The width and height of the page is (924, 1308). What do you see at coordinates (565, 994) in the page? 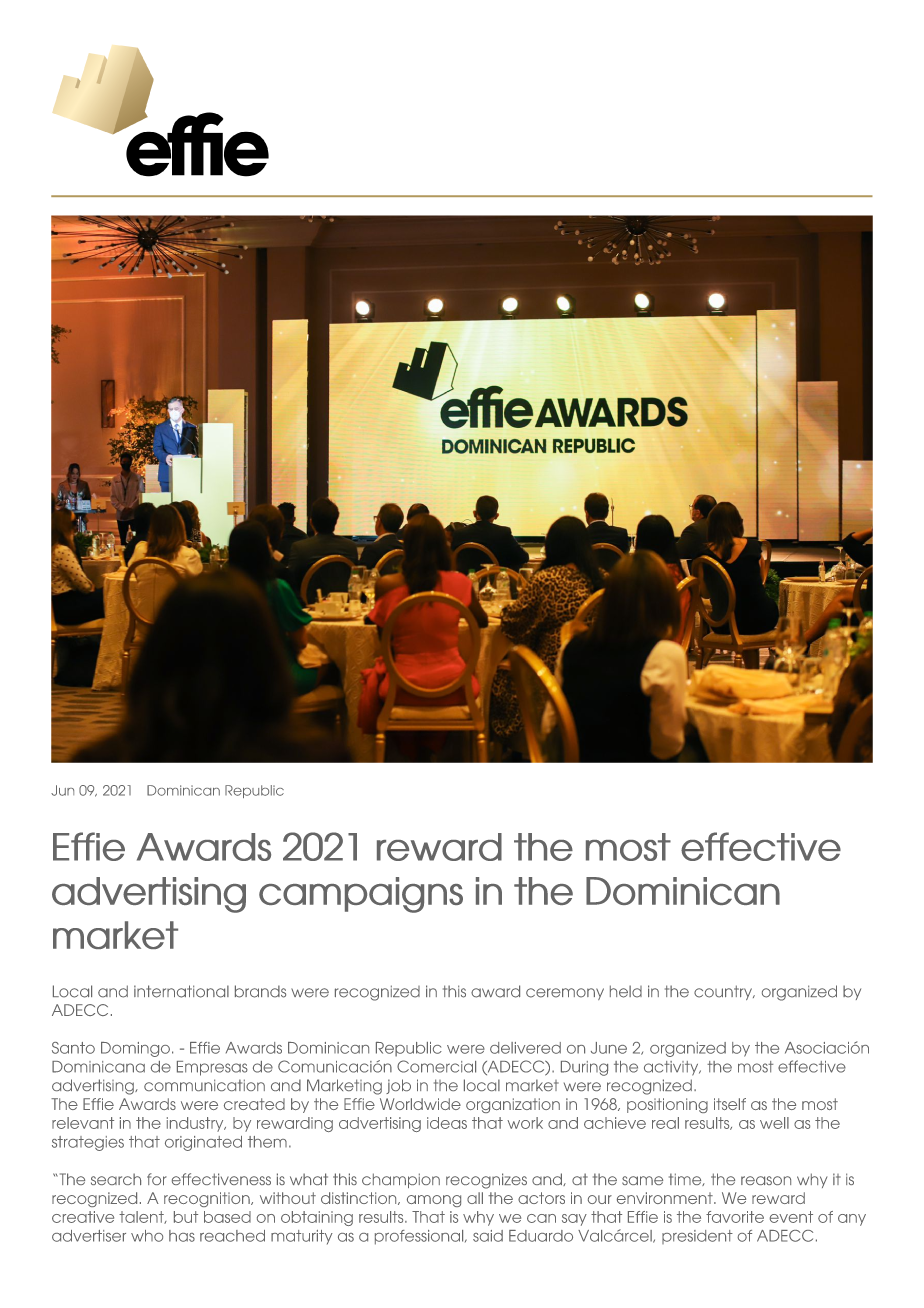
I see `ceremony` at bounding box center [565, 994].
